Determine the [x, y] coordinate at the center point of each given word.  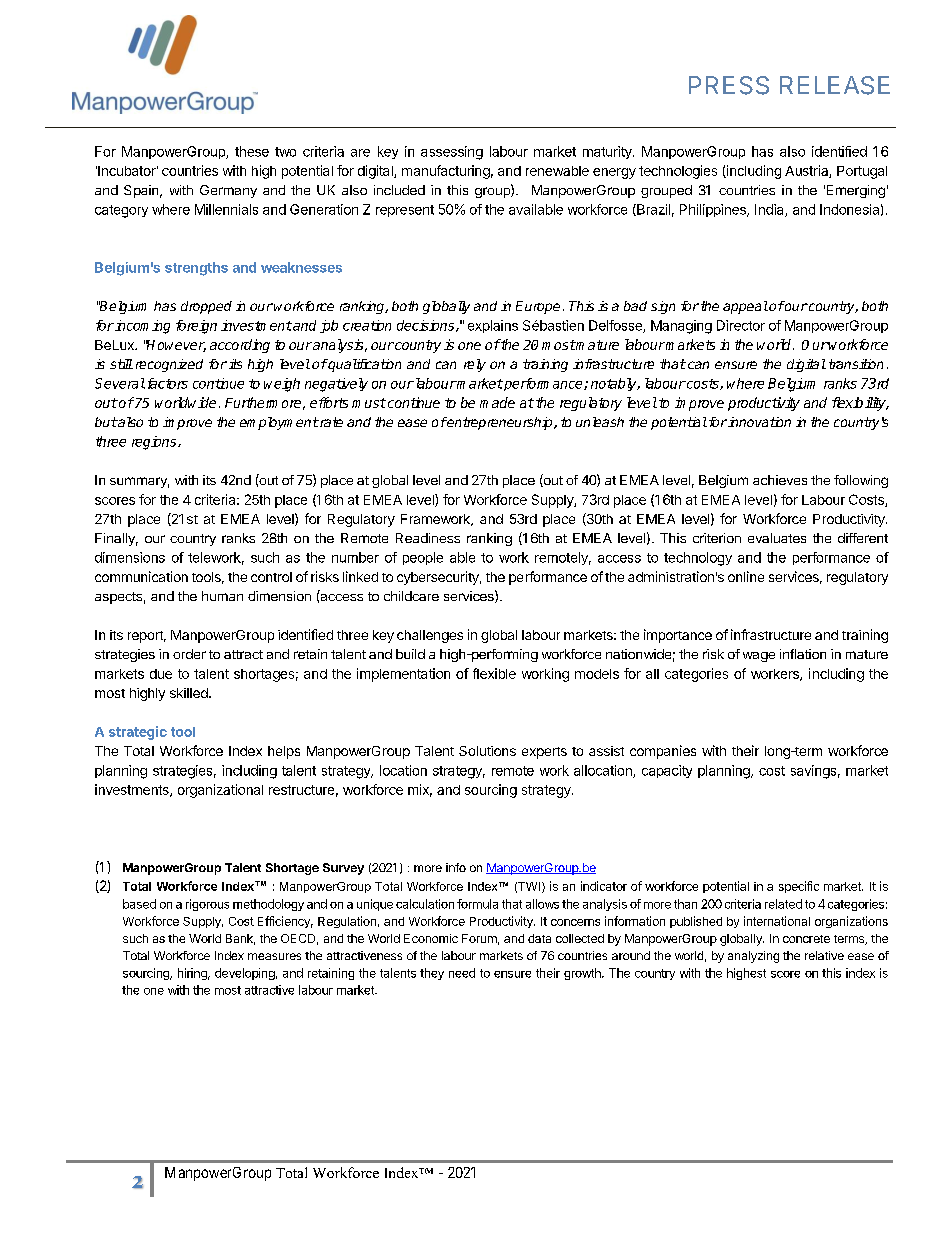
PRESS [729, 85]
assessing [452, 153]
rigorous [207, 905]
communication [141, 576]
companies [663, 752]
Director [741, 325]
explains [493, 326]
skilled [190, 693]
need [462, 973]
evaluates [777, 538]
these [252, 151]
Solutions [487, 751]
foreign [196, 327]
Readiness [428, 538]
